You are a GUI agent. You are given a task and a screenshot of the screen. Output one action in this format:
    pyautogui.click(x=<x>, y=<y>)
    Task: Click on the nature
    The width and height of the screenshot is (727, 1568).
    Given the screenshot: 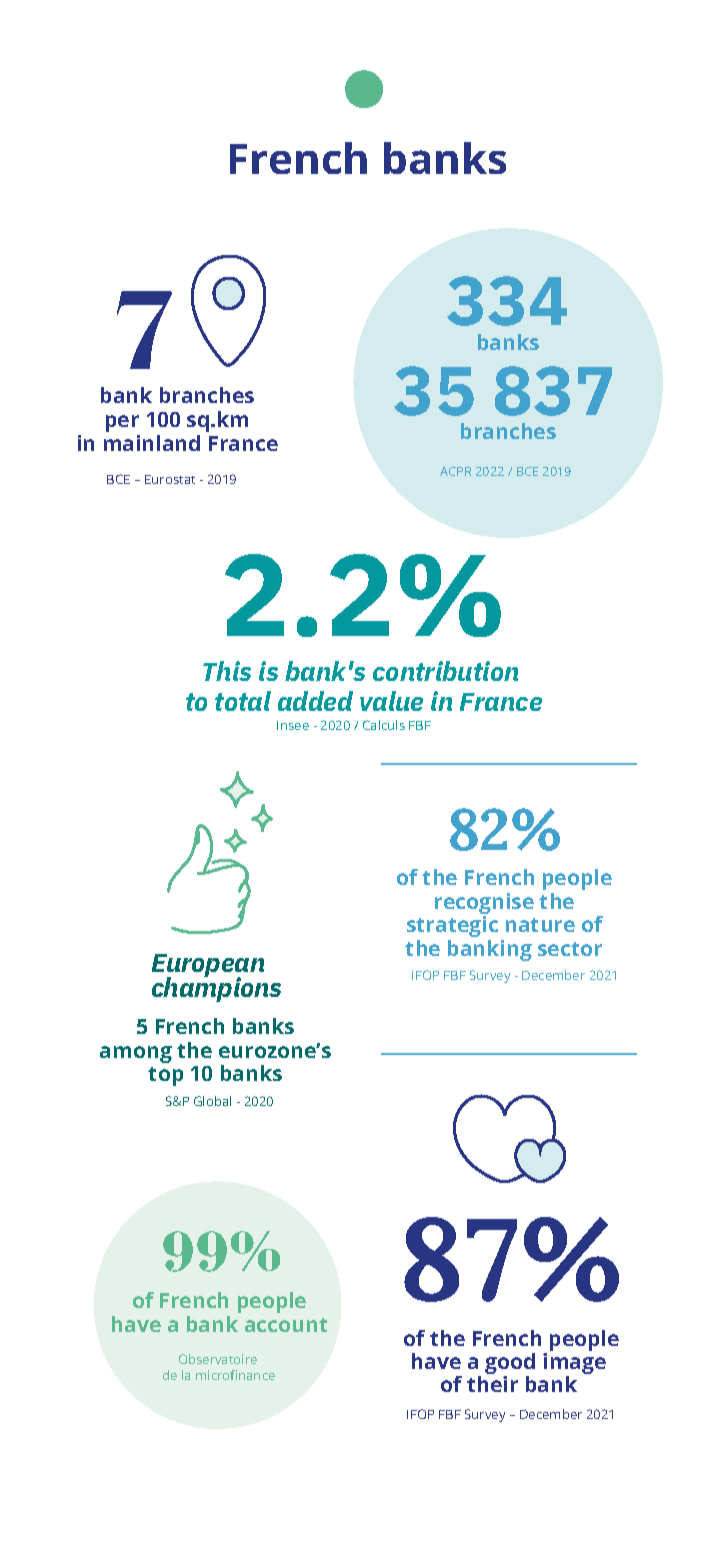 What is the action you would take?
    pyautogui.click(x=540, y=925)
